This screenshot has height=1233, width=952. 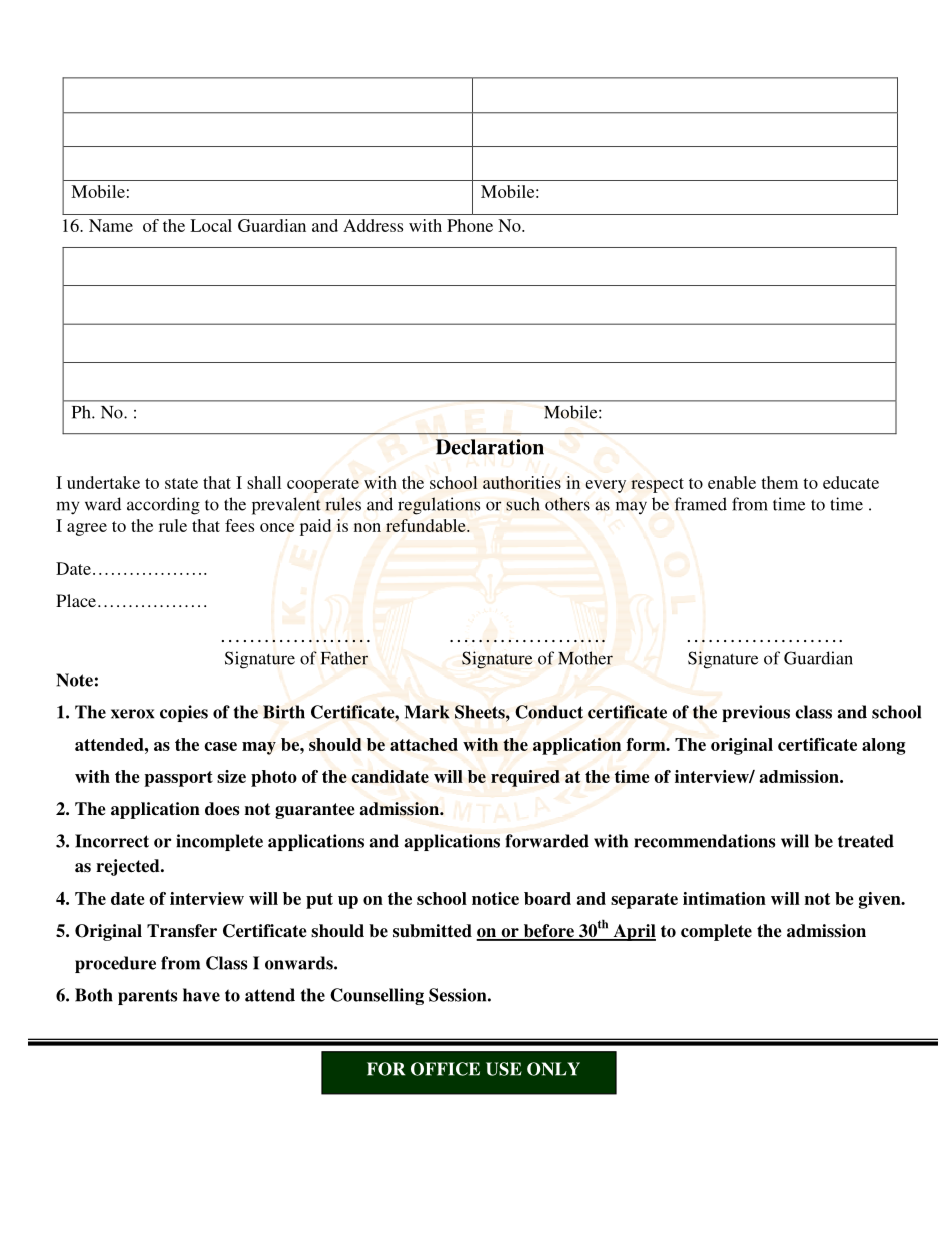 What do you see at coordinates (553, 1069) in the screenshot?
I see `ONLY` at bounding box center [553, 1069].
